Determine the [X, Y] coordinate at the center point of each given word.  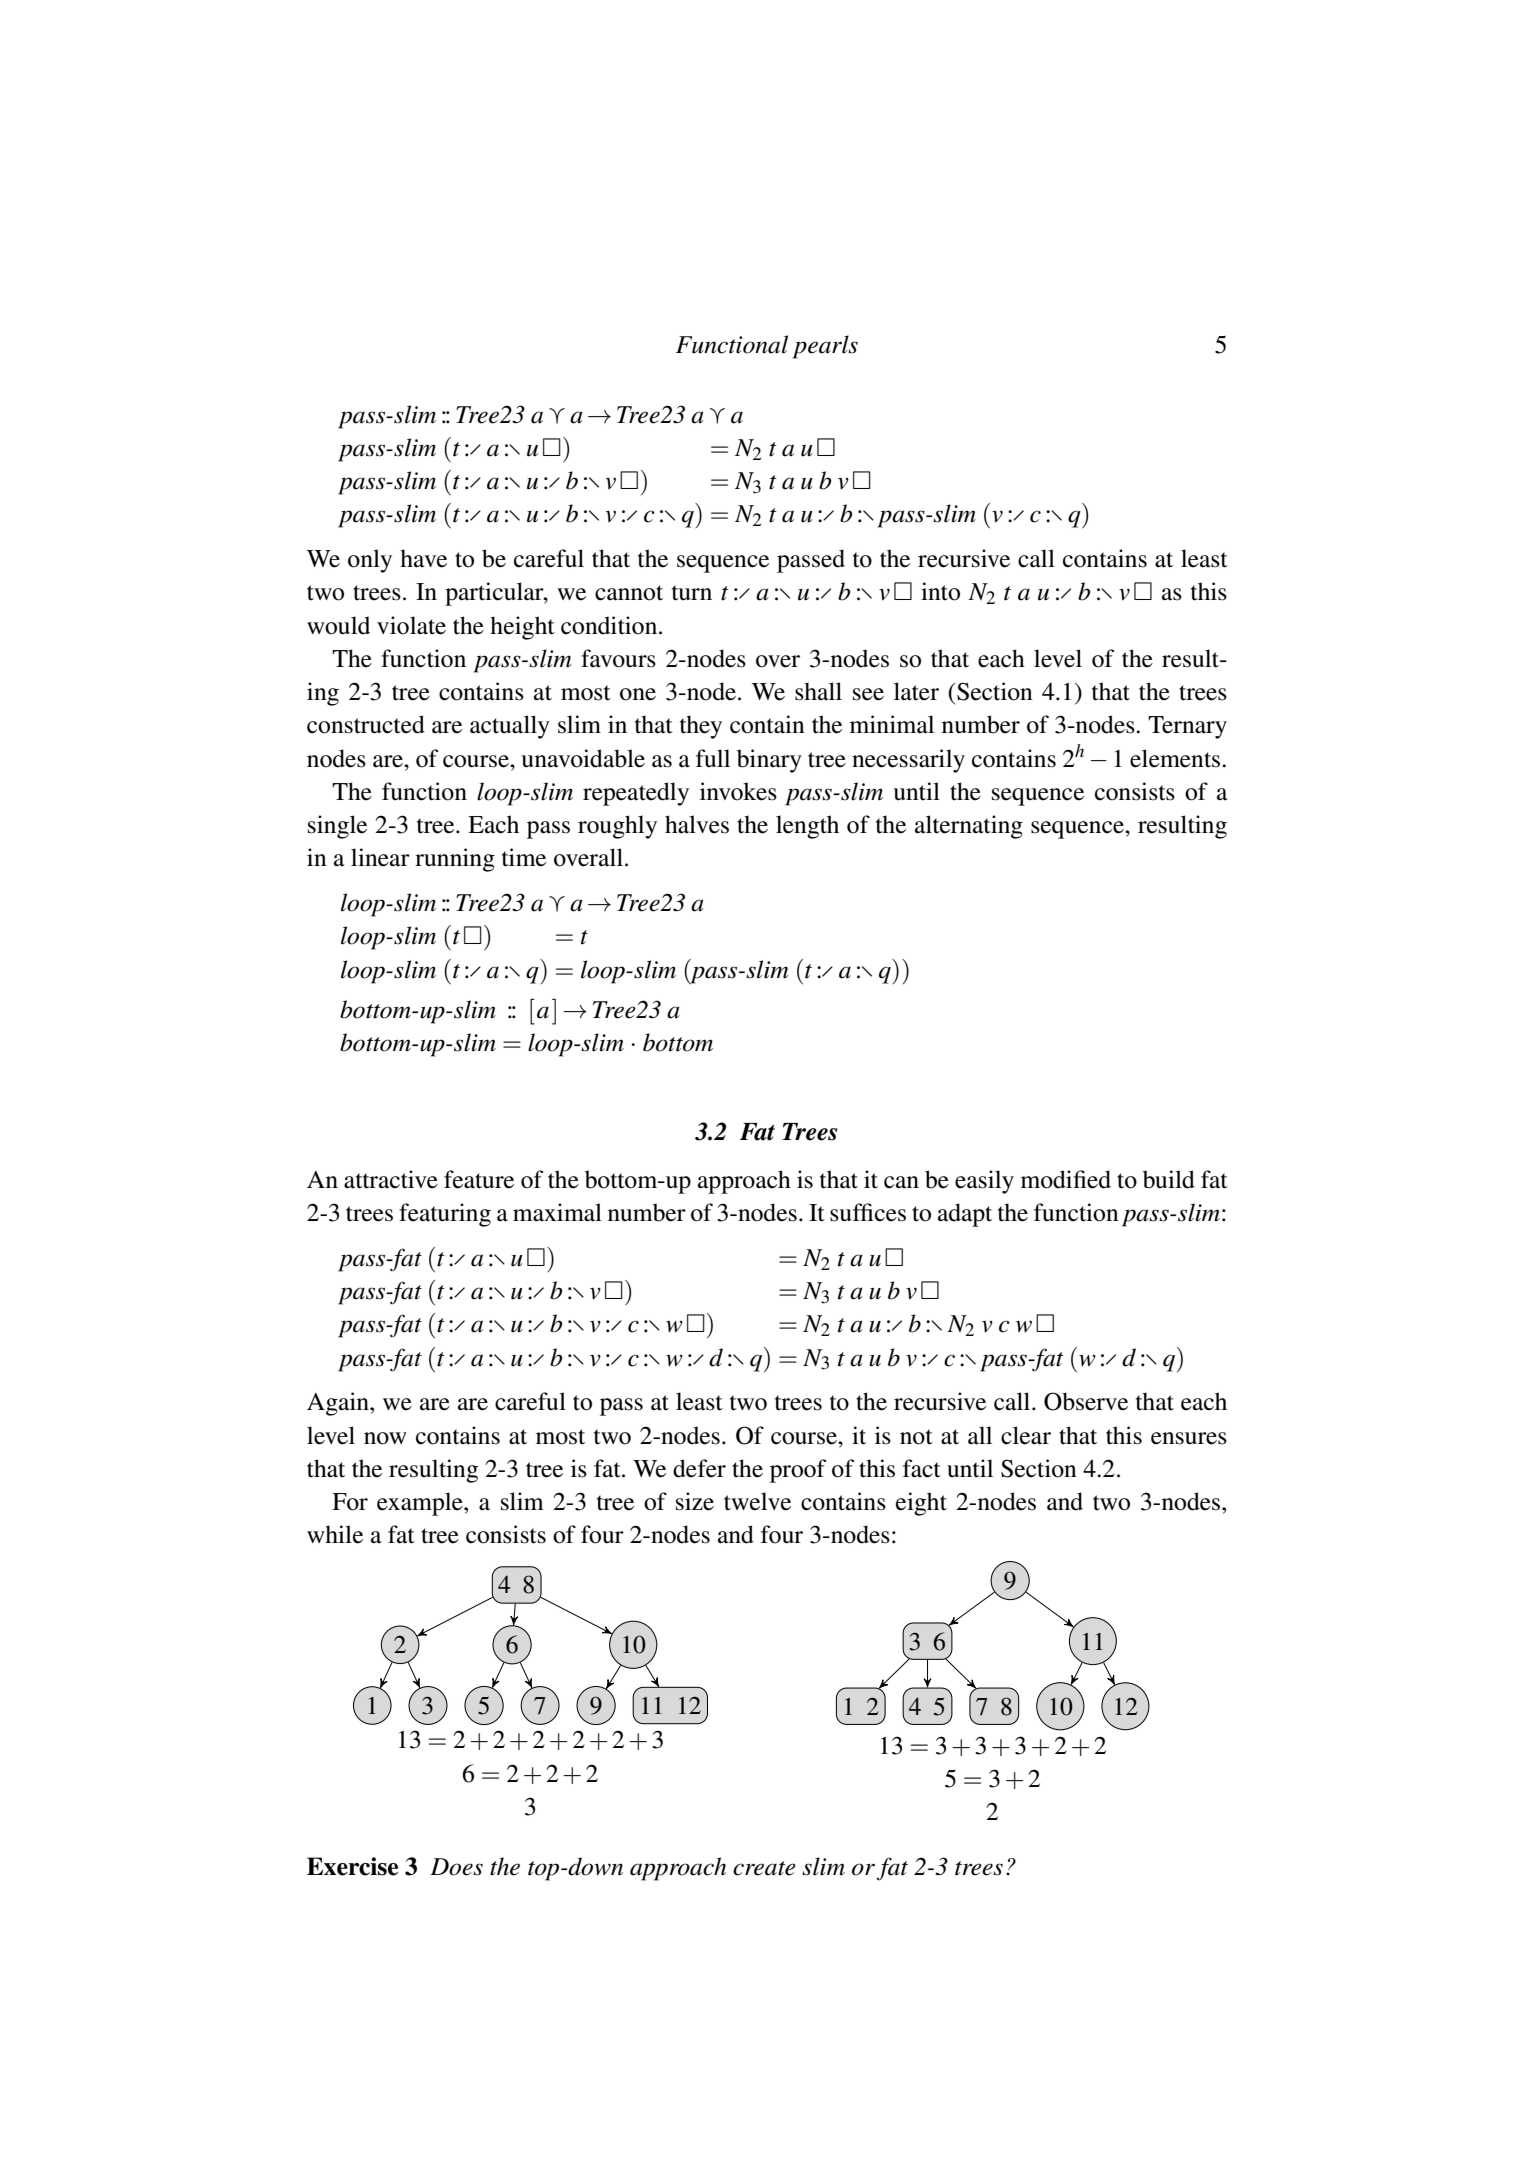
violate [411, 625]
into [940, 591]
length [807, 827]
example [421, 1504]
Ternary [1187, 727]
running [455, 860]
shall [818, 691]
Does [456, 1867]
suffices [868, 1212]
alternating [969, 827]
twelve [757, 1501]
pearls [825, 347]
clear [1026, 1435]
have [423, 558]
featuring [445, 1215]
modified [1066, 1179]
